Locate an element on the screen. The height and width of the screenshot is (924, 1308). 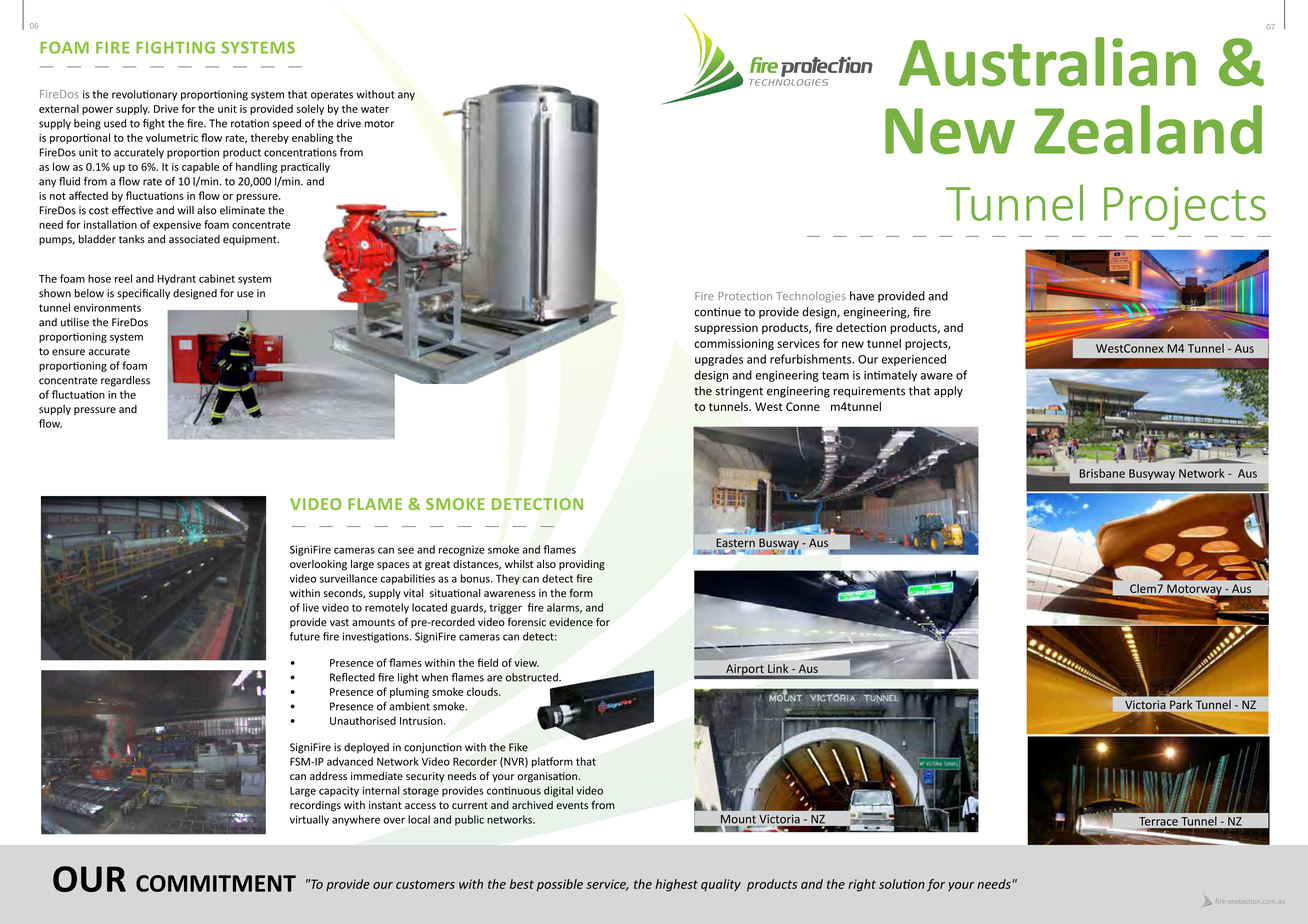
water is located at coordinates (375, 109).
